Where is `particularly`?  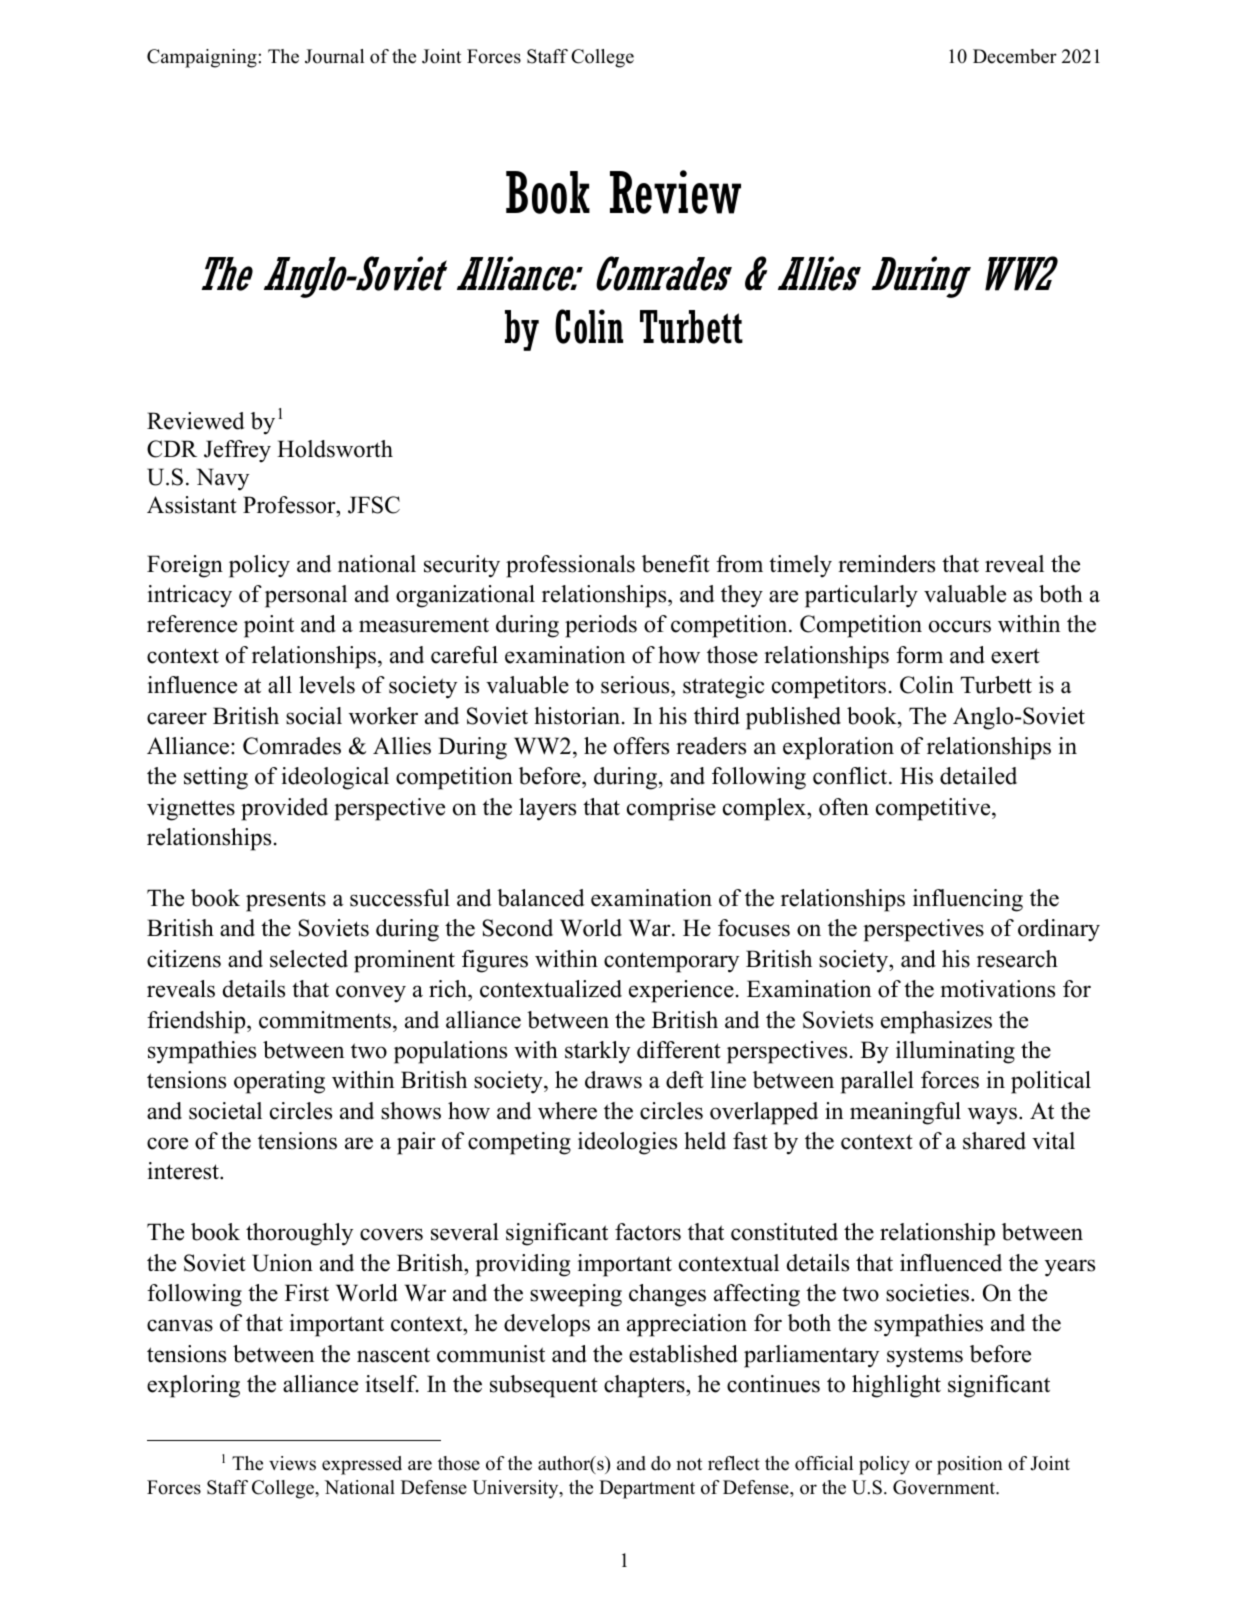 particularly is located at coordinates (861, 596).
